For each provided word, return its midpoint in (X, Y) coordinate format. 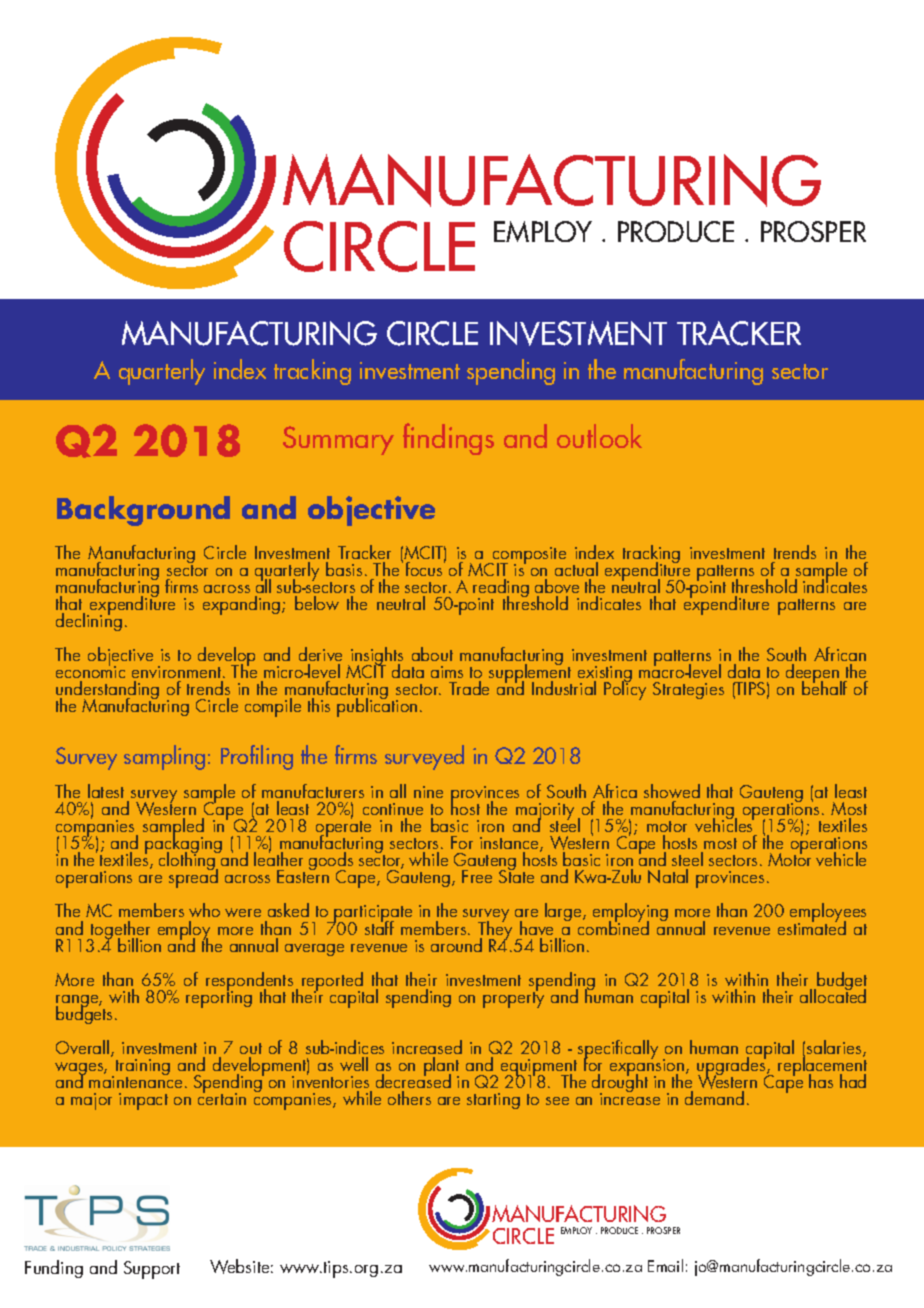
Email (665, 1265)
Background (143, 511)
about (432, 654)
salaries (835, 1048)
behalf (824, 687)
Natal (668, 876)
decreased (413, 1082)
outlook (599, 436)
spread (193, 877)
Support (152, 1270)
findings (448, 439)
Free (477, 876)
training (141, 1069)
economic (90, 671)
